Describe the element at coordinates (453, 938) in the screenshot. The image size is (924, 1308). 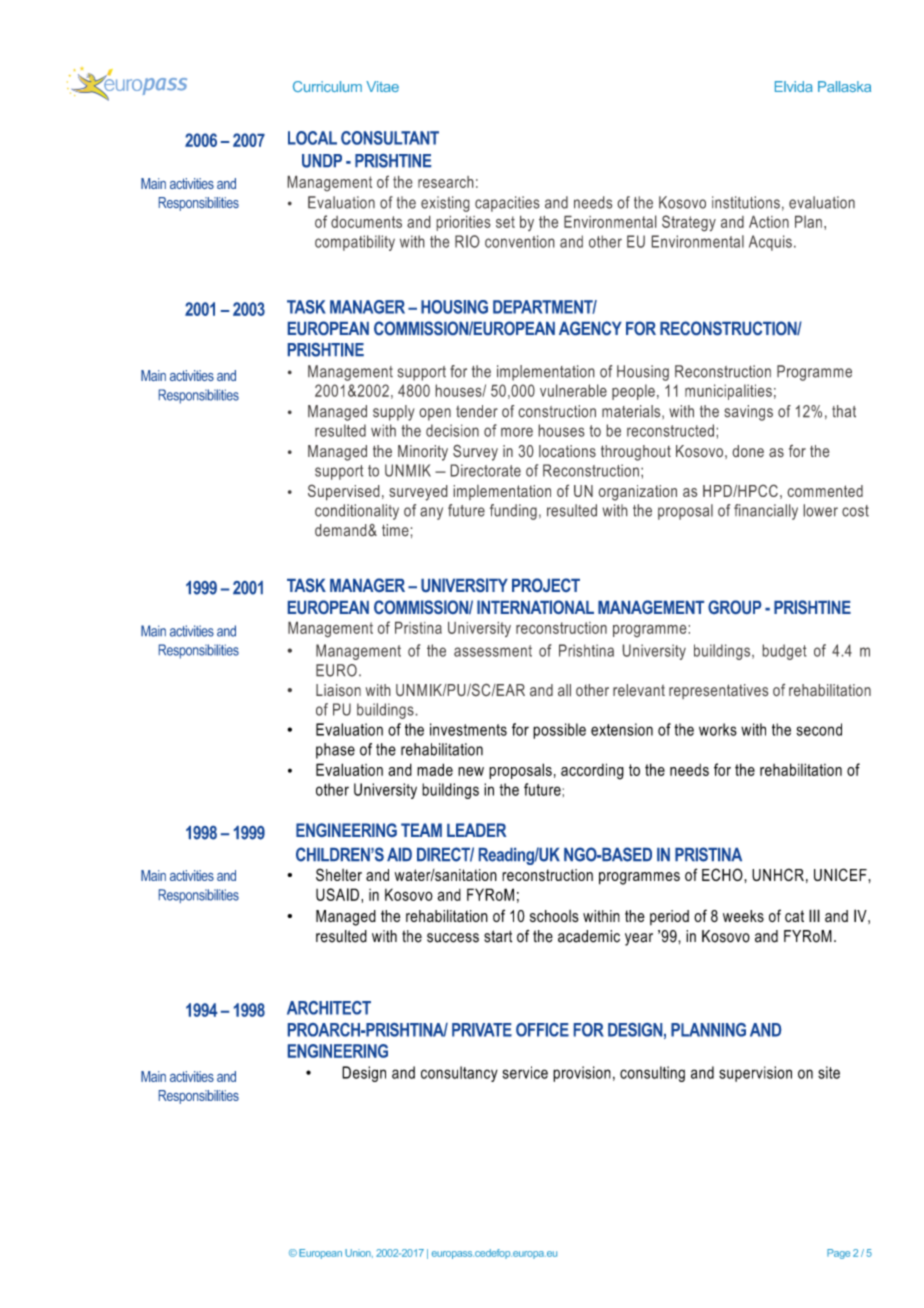
I see `success` at that location.
